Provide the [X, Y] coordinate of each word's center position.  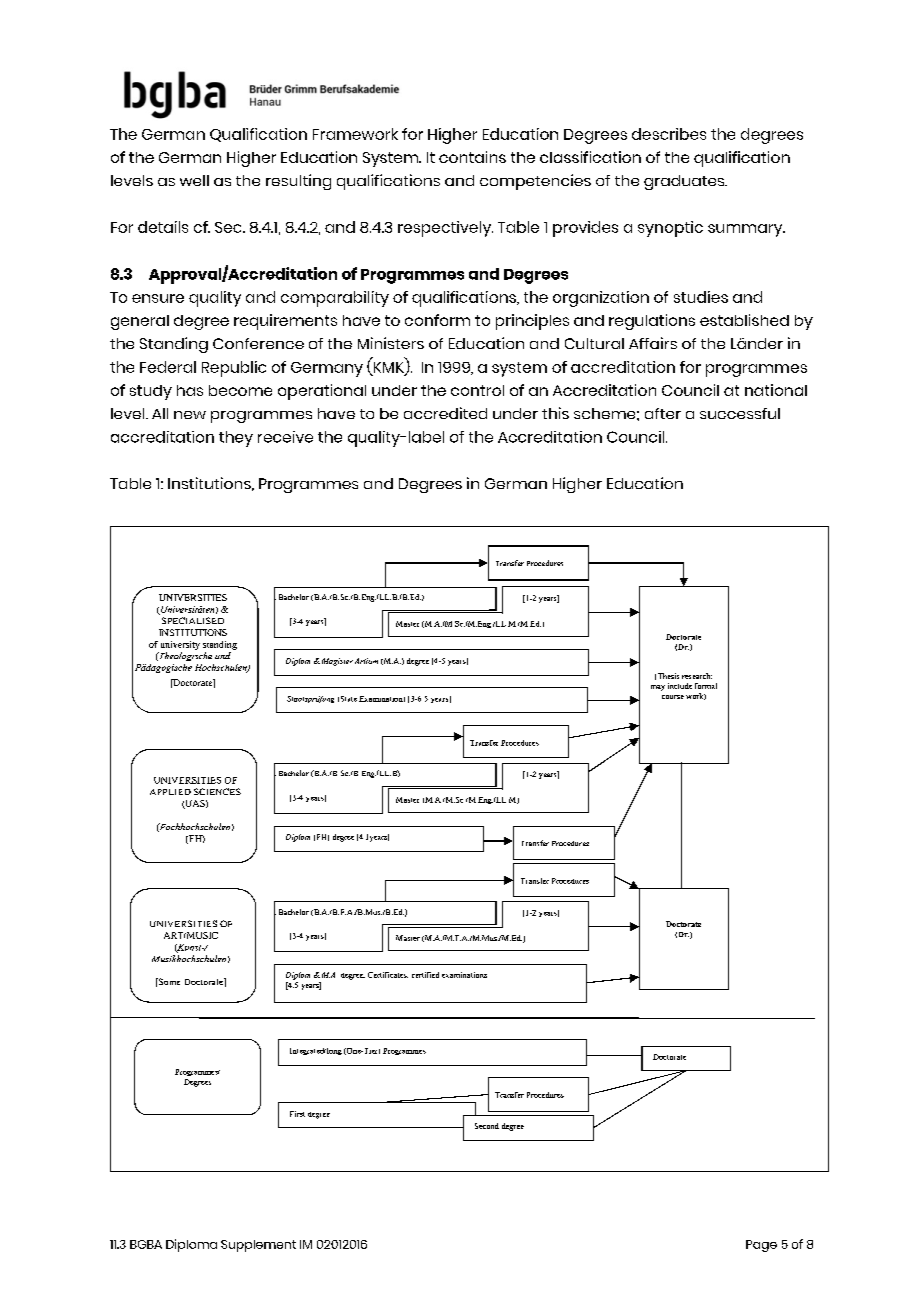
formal [706, 686]
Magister [336, 662]
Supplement [258, 1246]
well [194, 180]
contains [472, 157]
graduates [685, 182]
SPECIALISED [193, 620]
